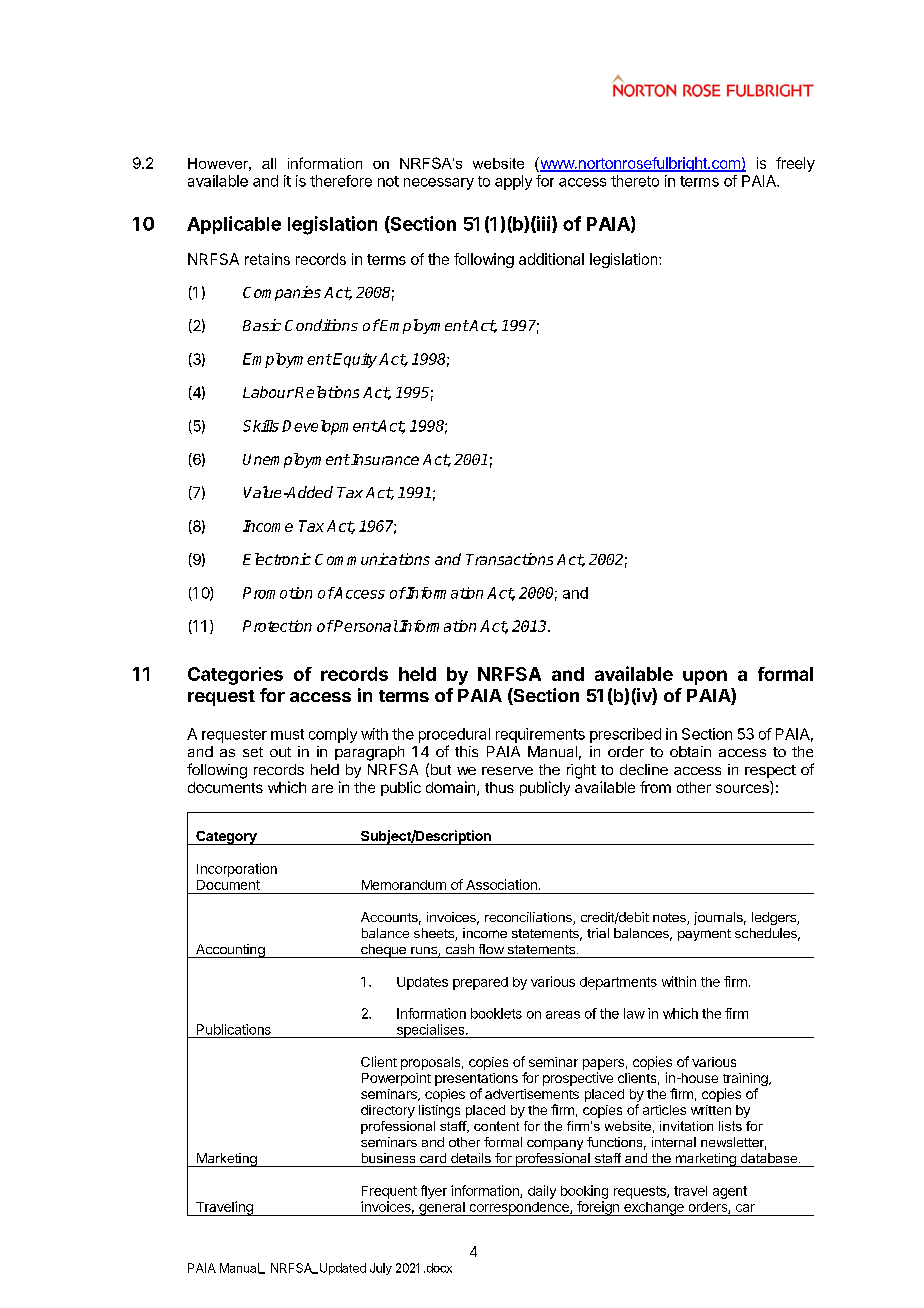 The width and height of the image is (924, 1308). I want to click on correspondence, so click(519, 1209).
